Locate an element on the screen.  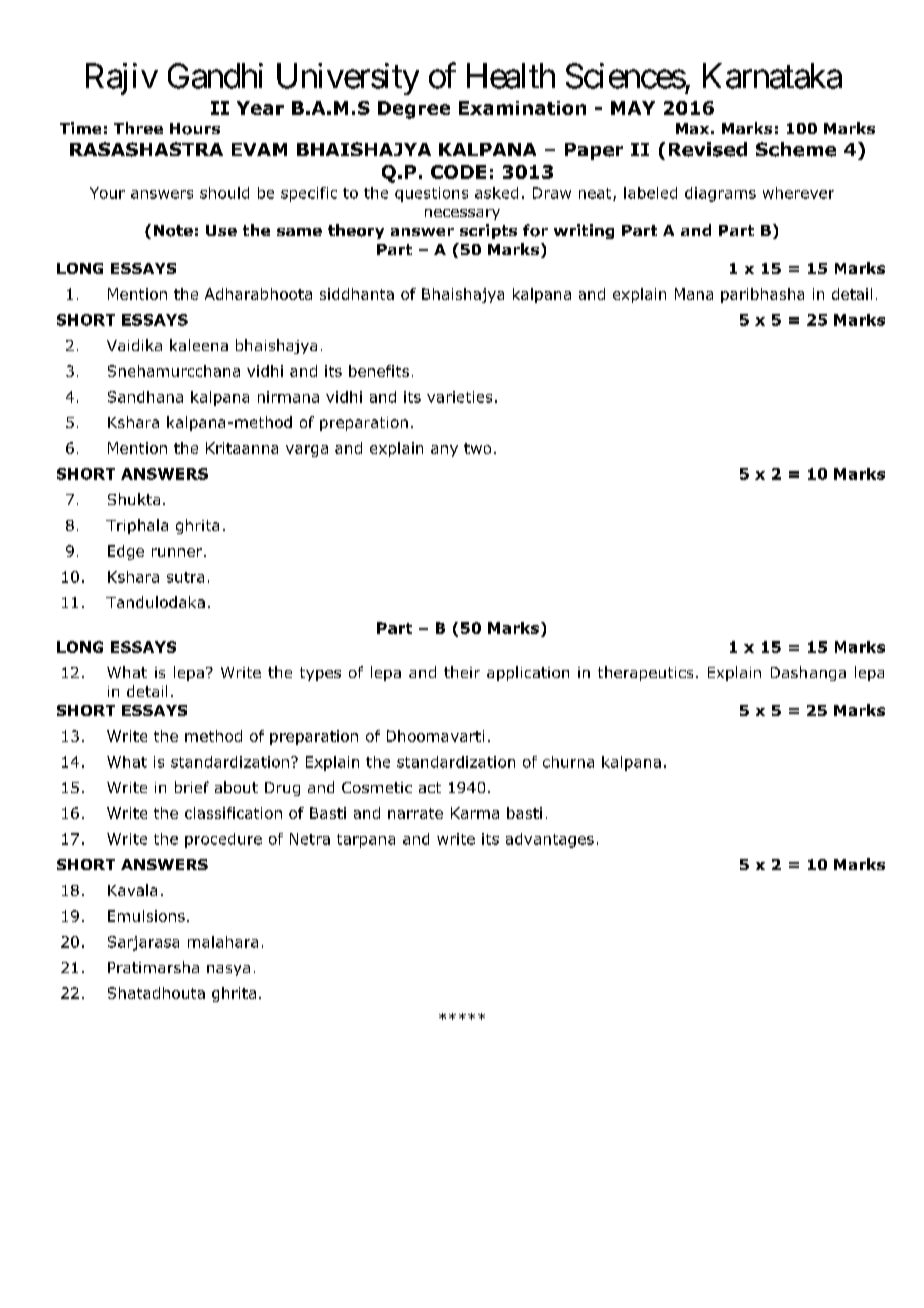
Three is located at coordinates (138, 128).
